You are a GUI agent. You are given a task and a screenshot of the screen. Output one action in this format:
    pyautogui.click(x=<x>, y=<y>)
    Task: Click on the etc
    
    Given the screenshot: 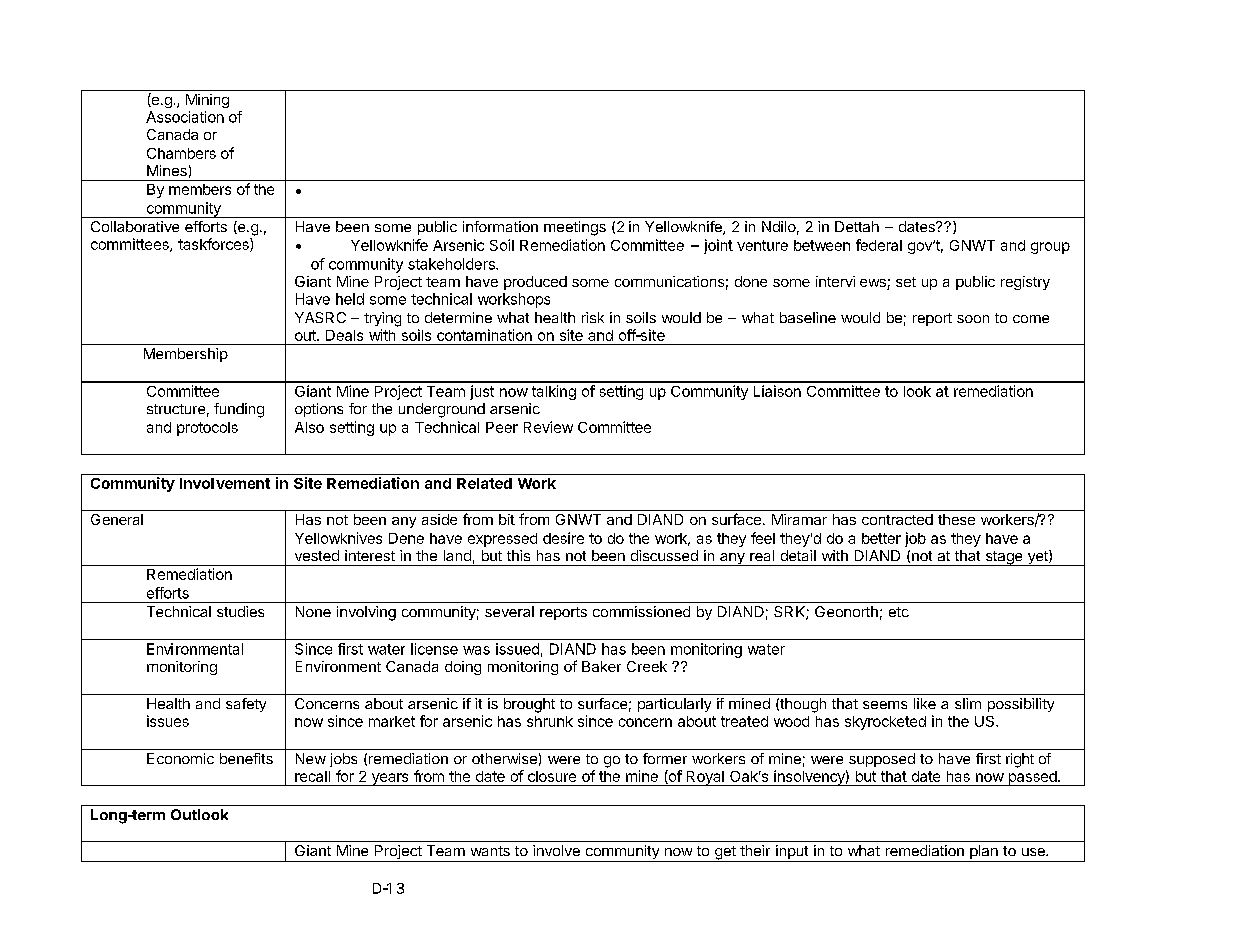 What is the action you would take?
    pyautogui.click(x=899, y=612)
